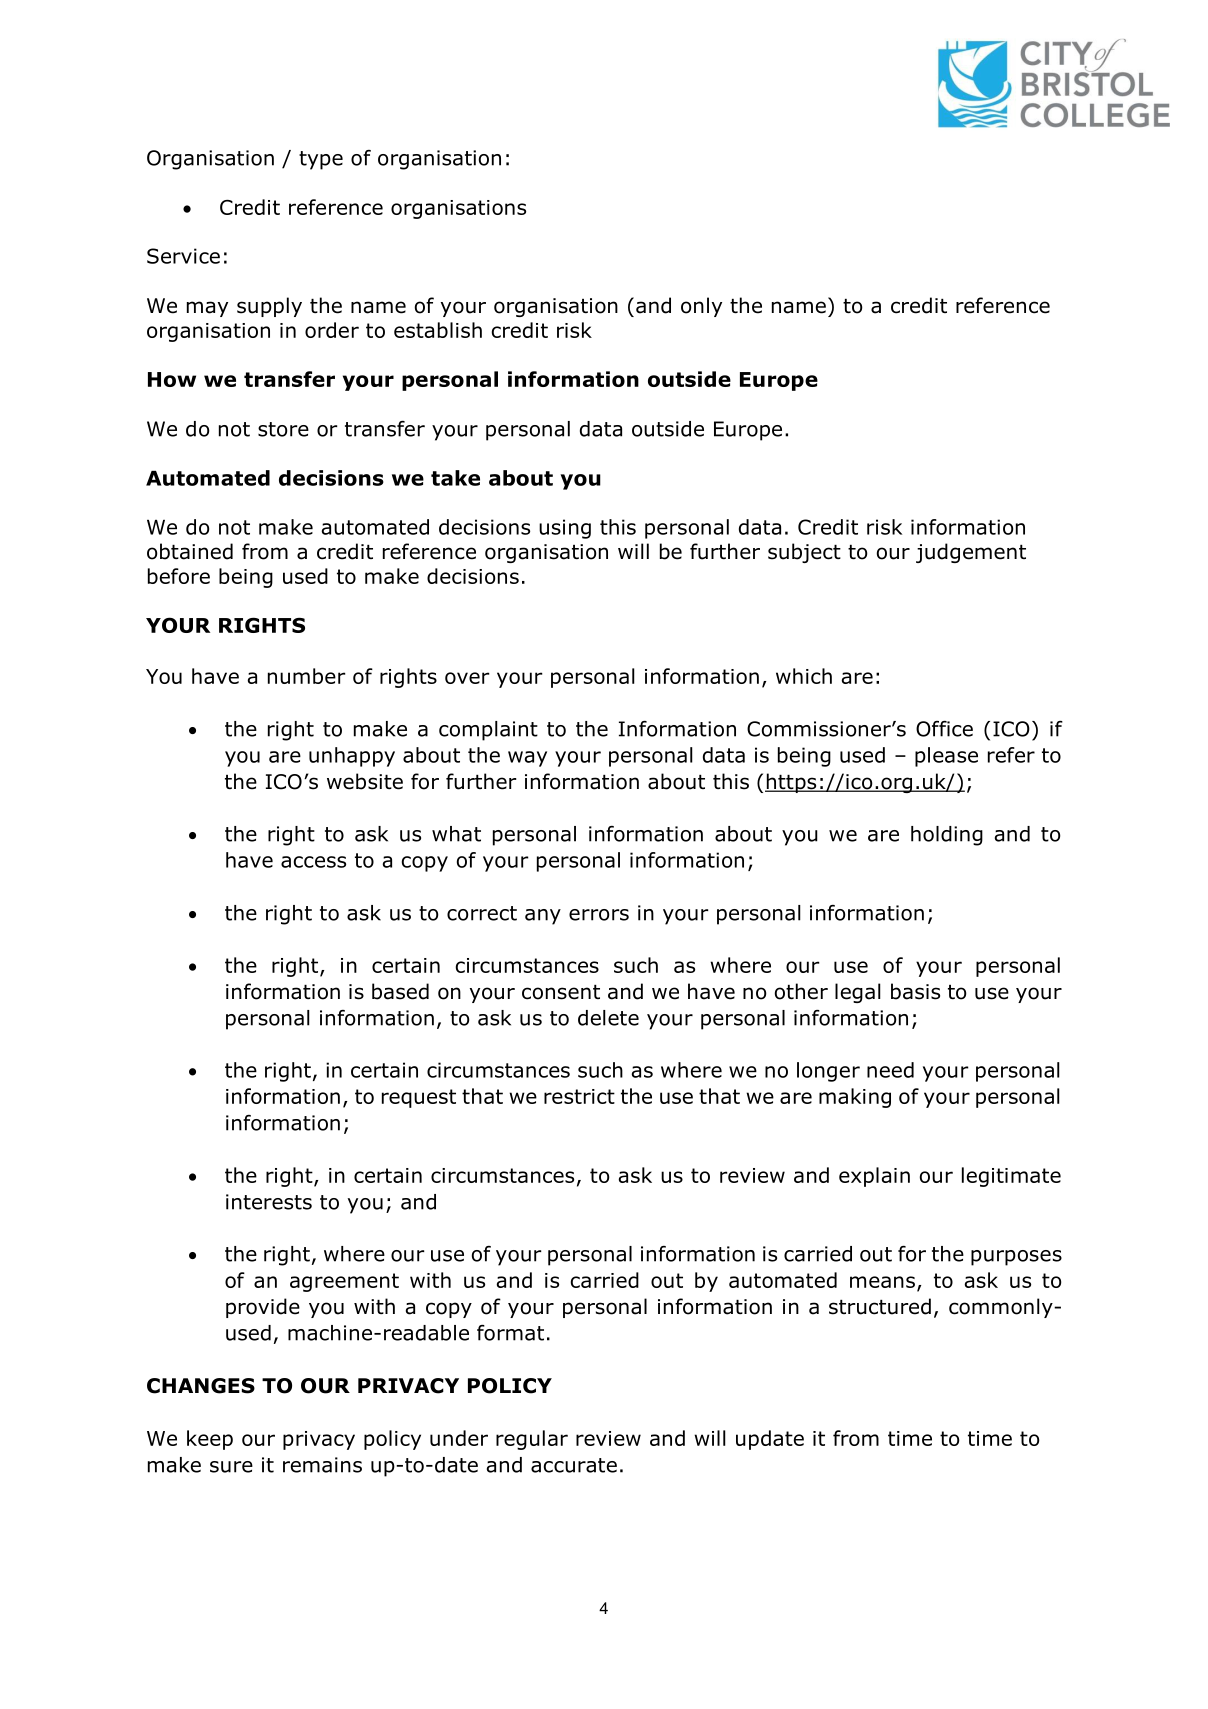 This document has width=1208, height=1709. What do you see at coordinates (565, 529) in the document?
I see `using` at bounding box center [565, 529].
